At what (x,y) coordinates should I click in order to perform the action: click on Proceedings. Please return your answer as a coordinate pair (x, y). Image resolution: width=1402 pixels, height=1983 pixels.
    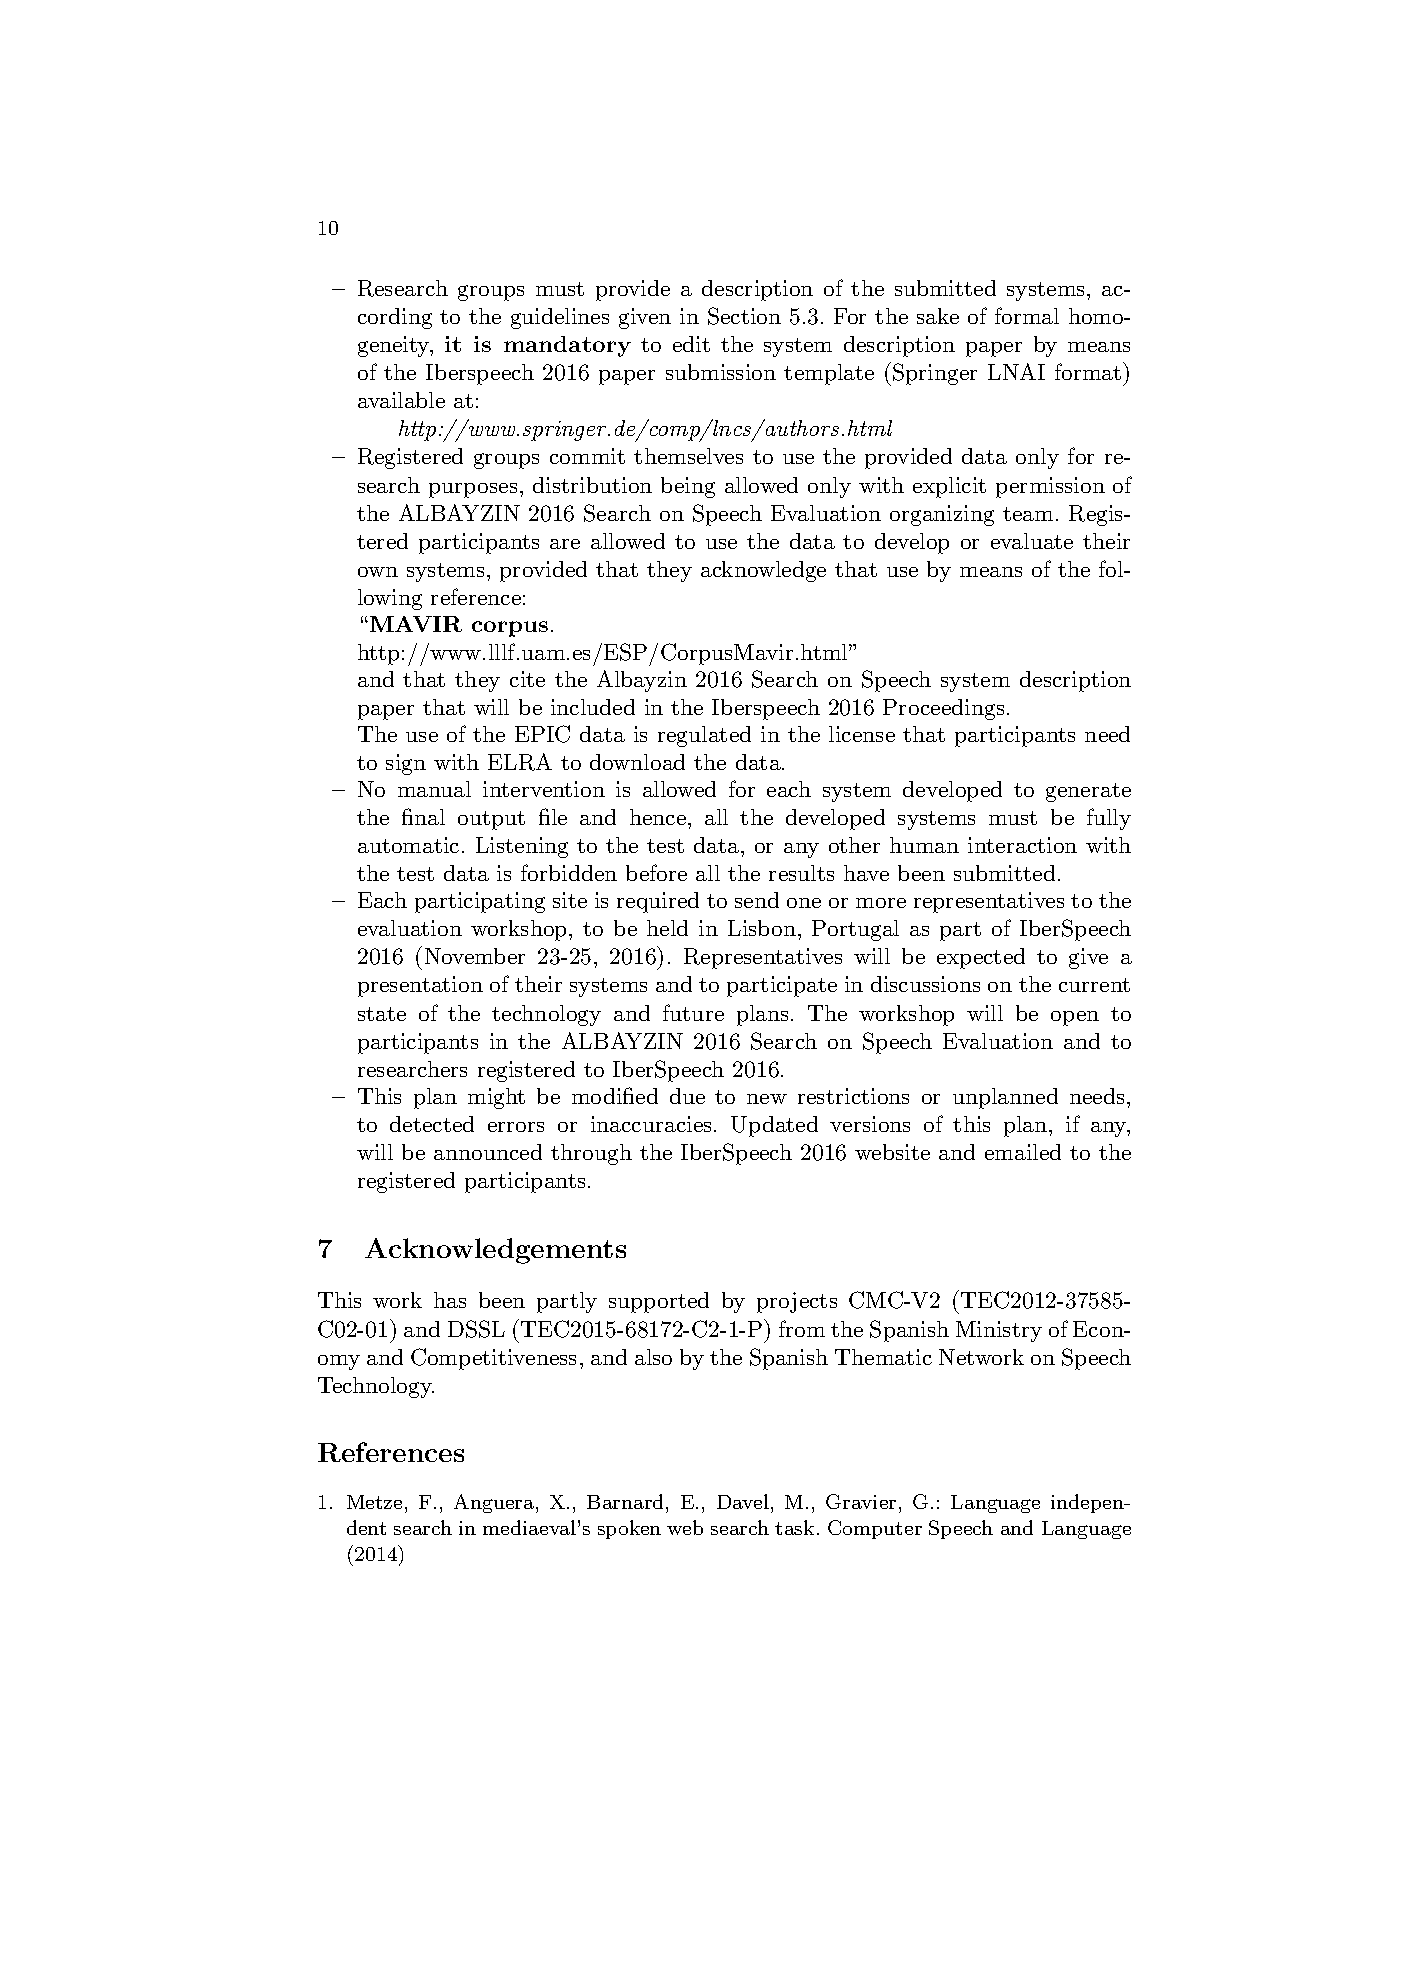
    Looking at the image, I should click on (943, 709).
